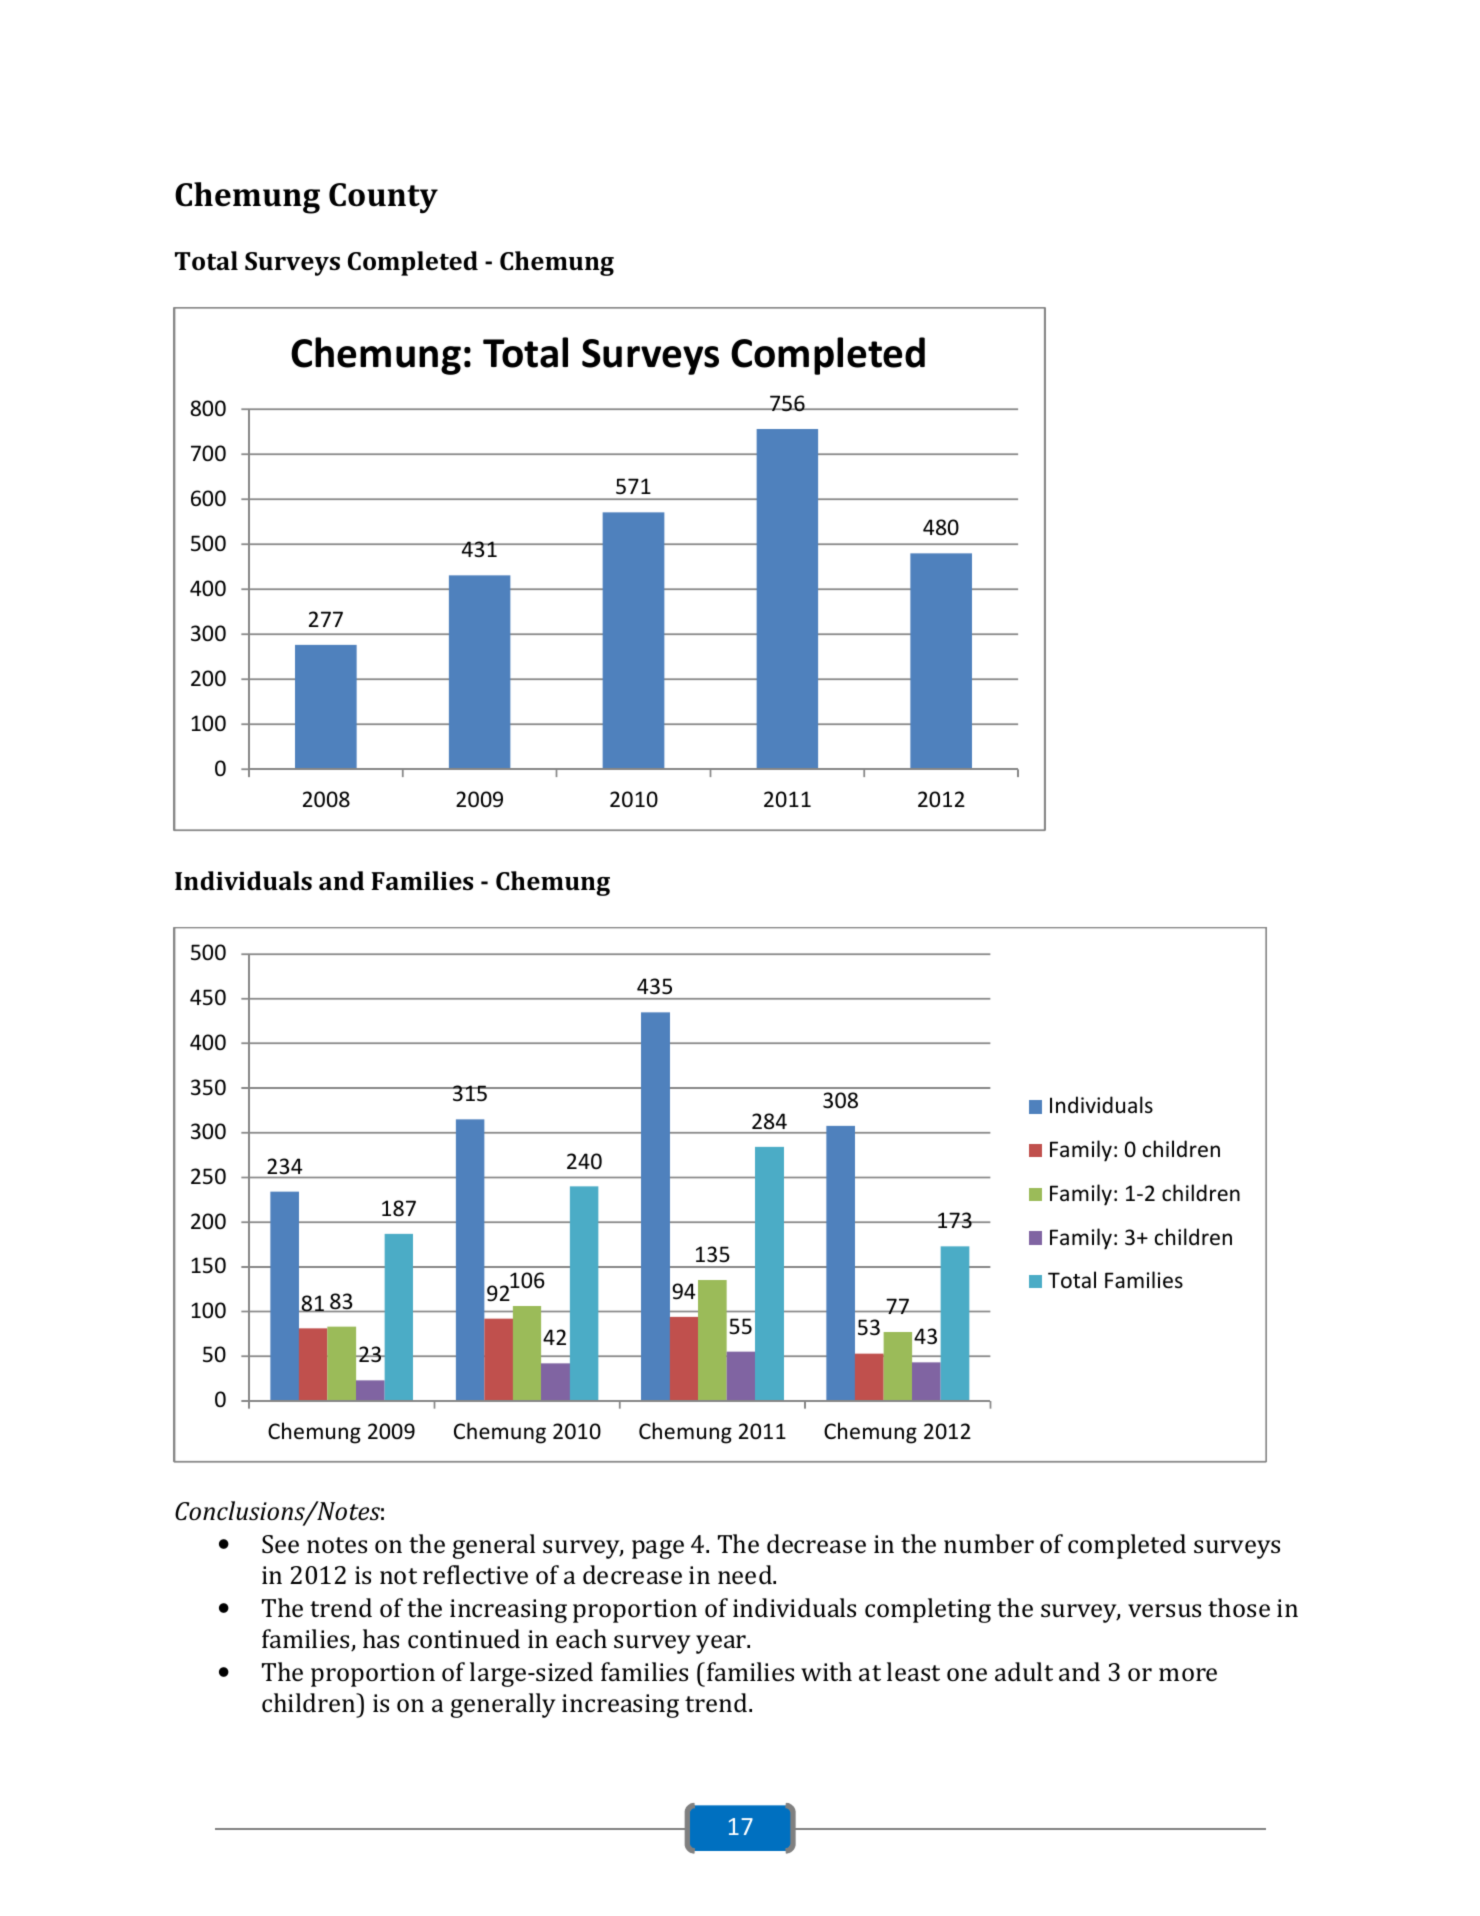 The image size is (1480, 1916). What do you see at coordinates (746, 1575) in the page?
I see `need` at bounding box center [746, 1575].
